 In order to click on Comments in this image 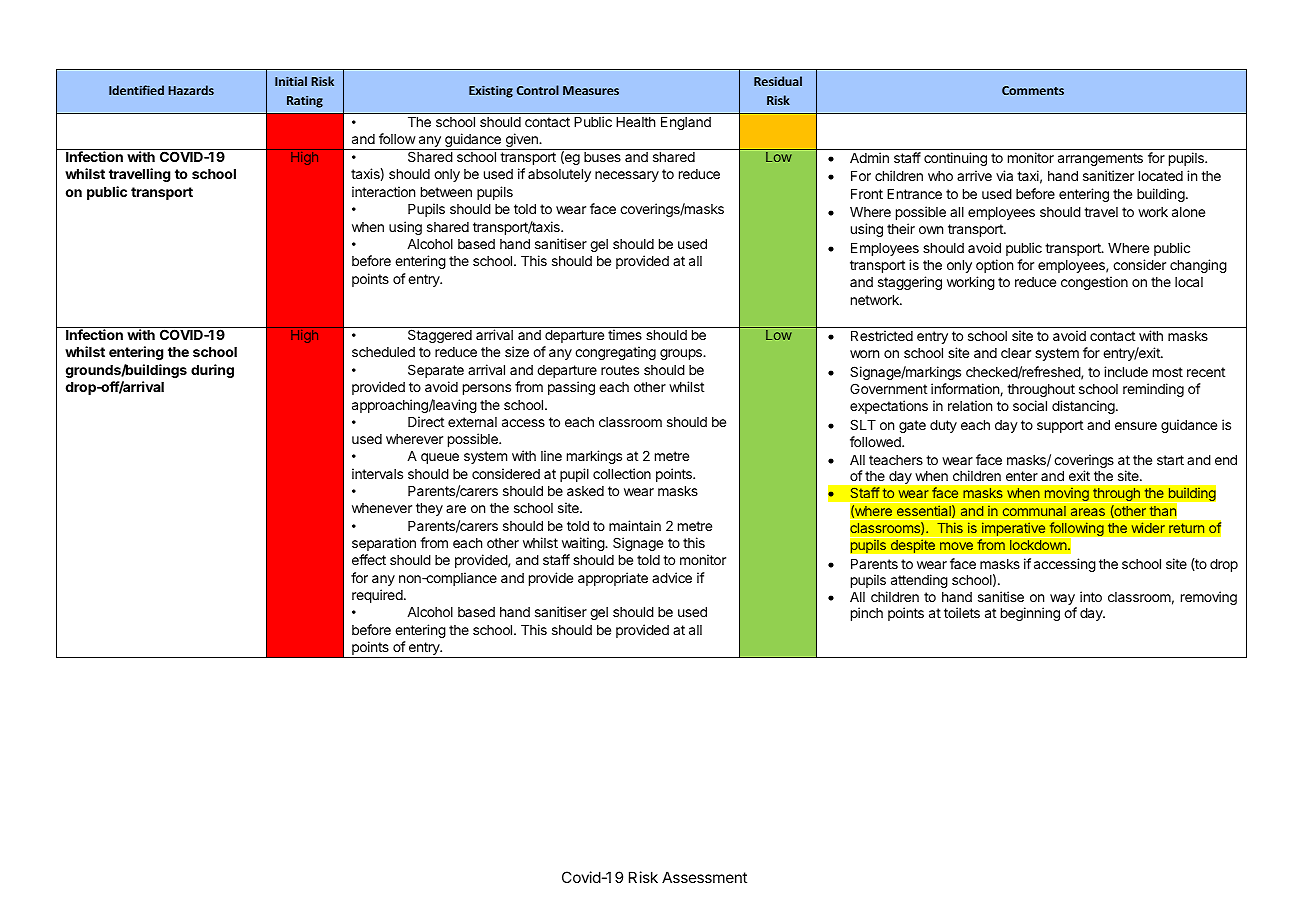, I will do `click(1033, 90)`.
